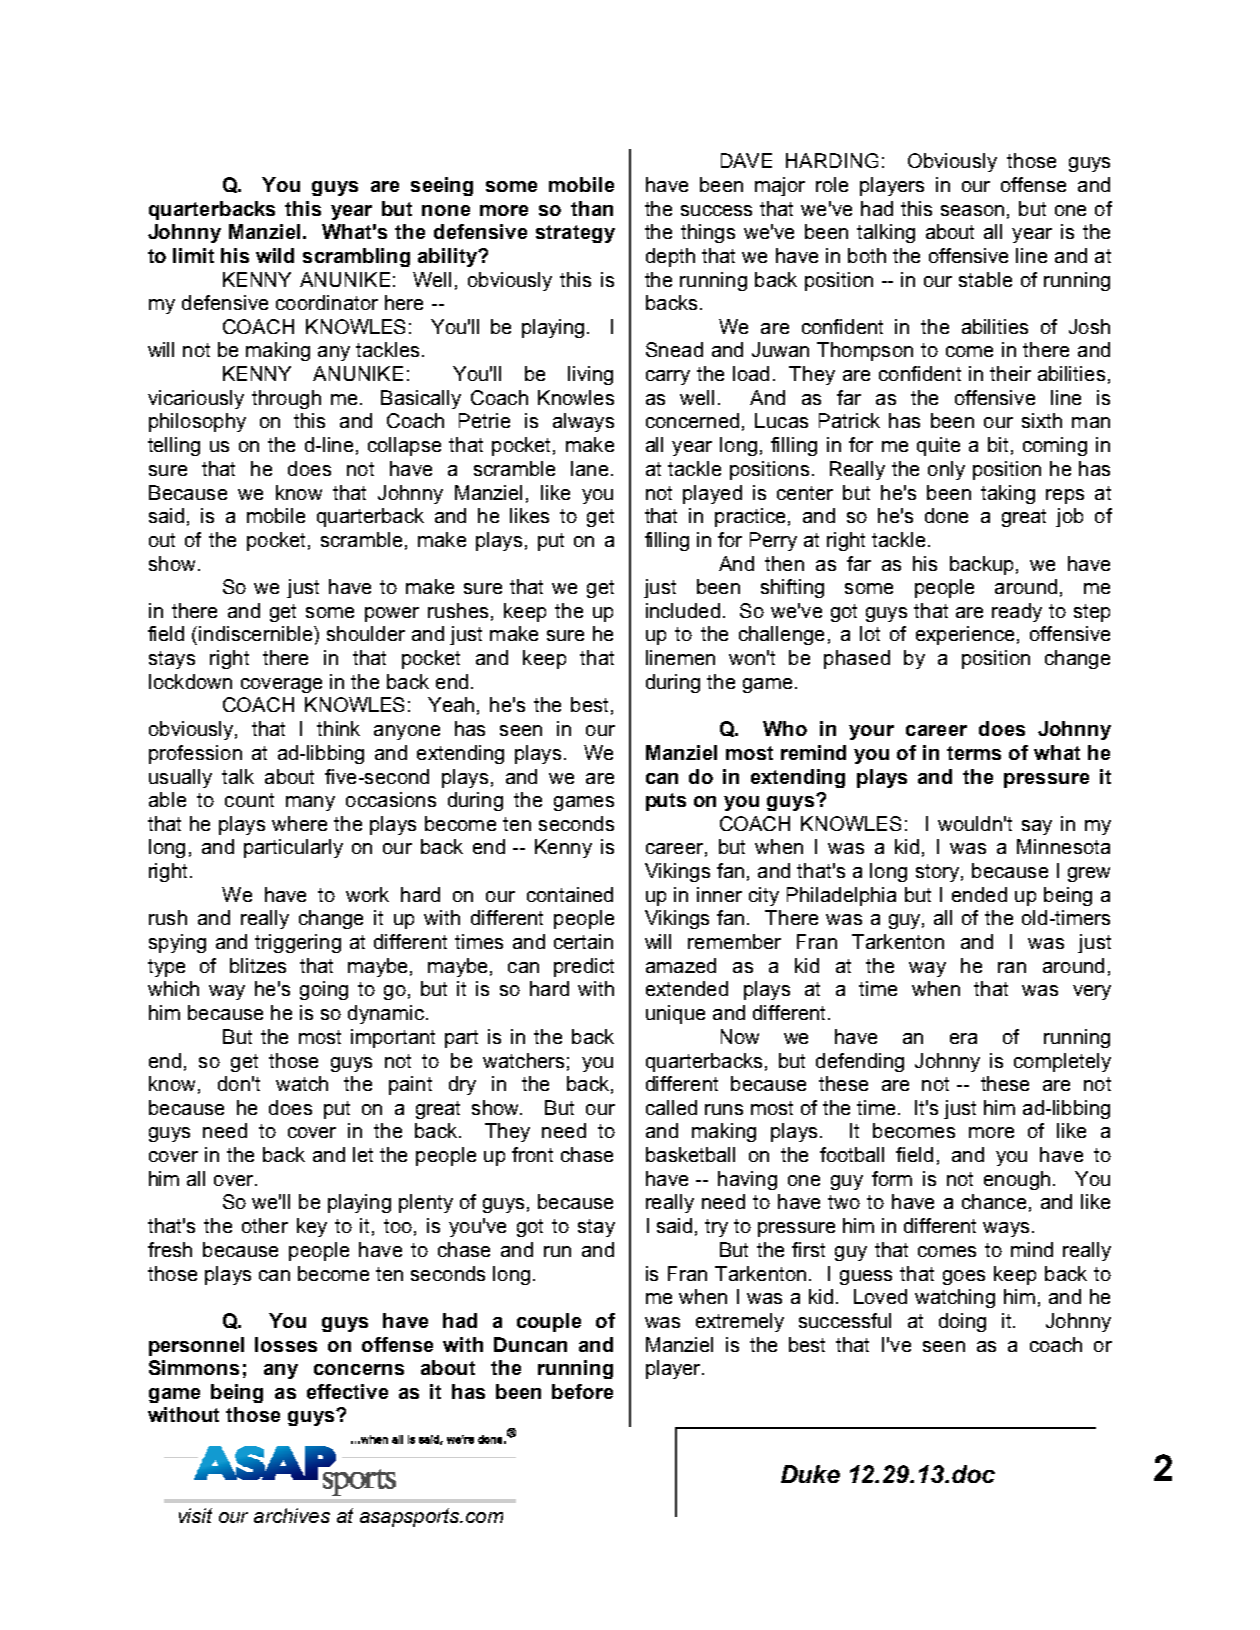 The width and height of the screenshot is (1260, 1630). I want to click on season, so click(972, 210).
